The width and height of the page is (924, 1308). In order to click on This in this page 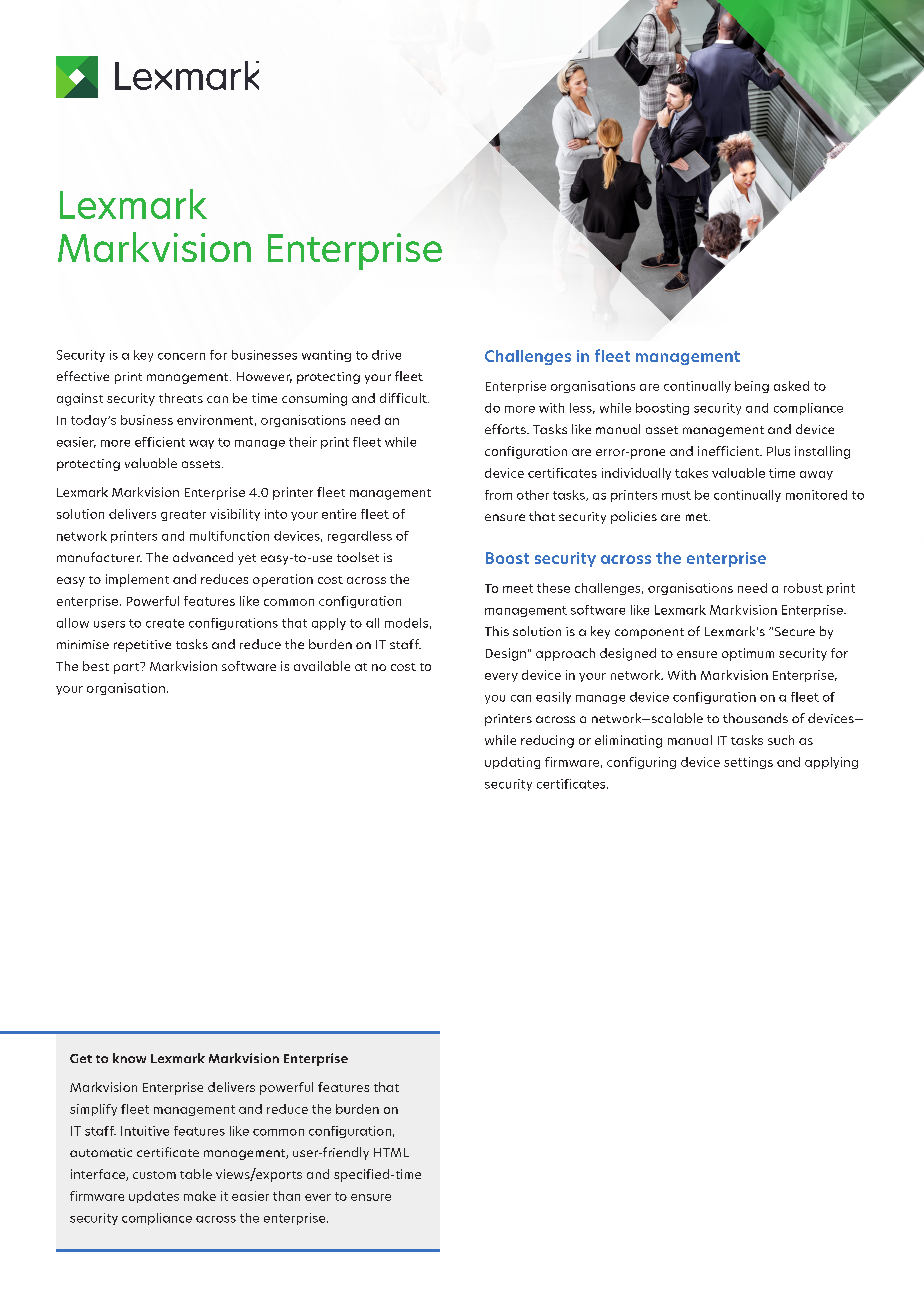, I will do `click(497, 631)`.
